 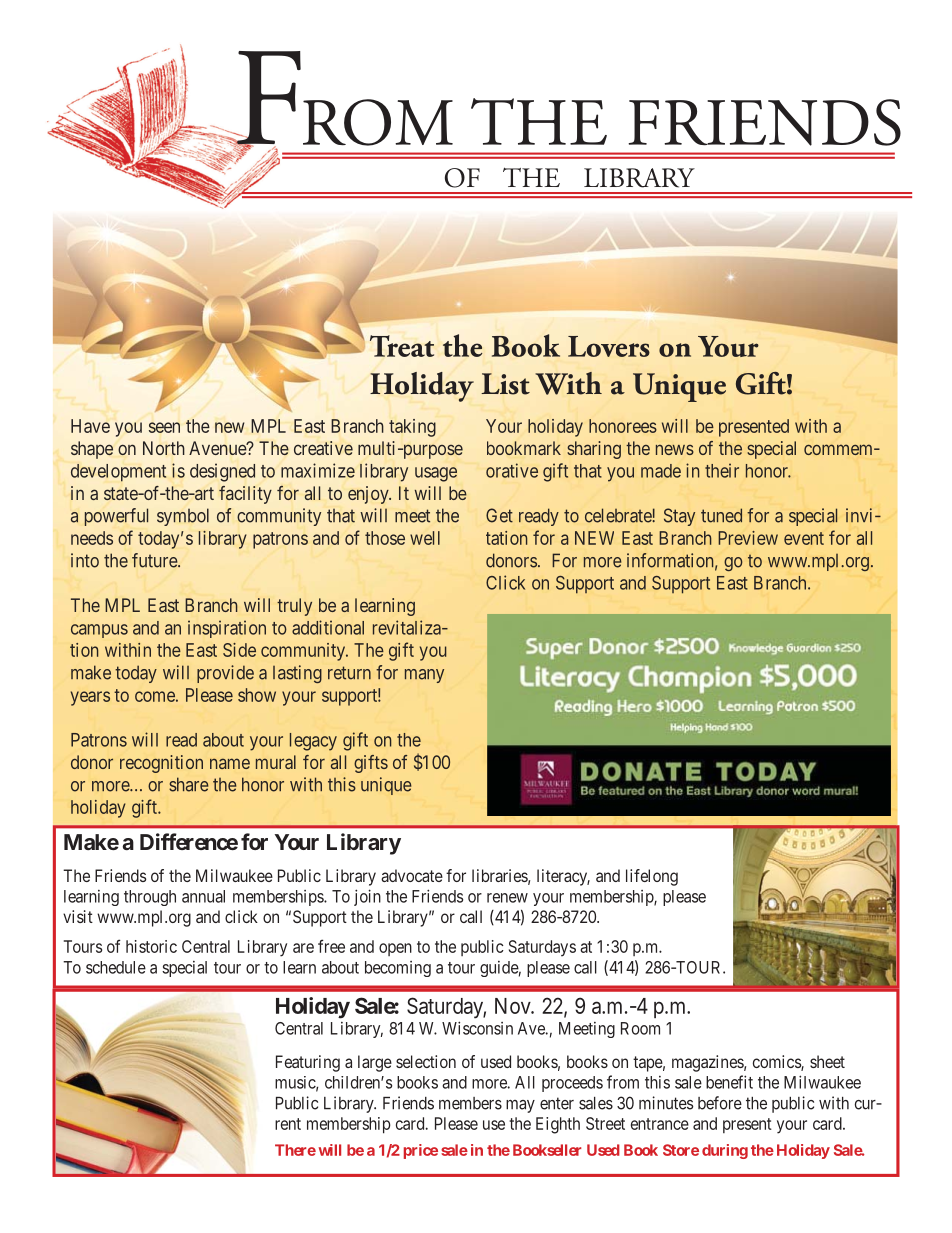 I want to click on seen, so click(x=164, y=427).
